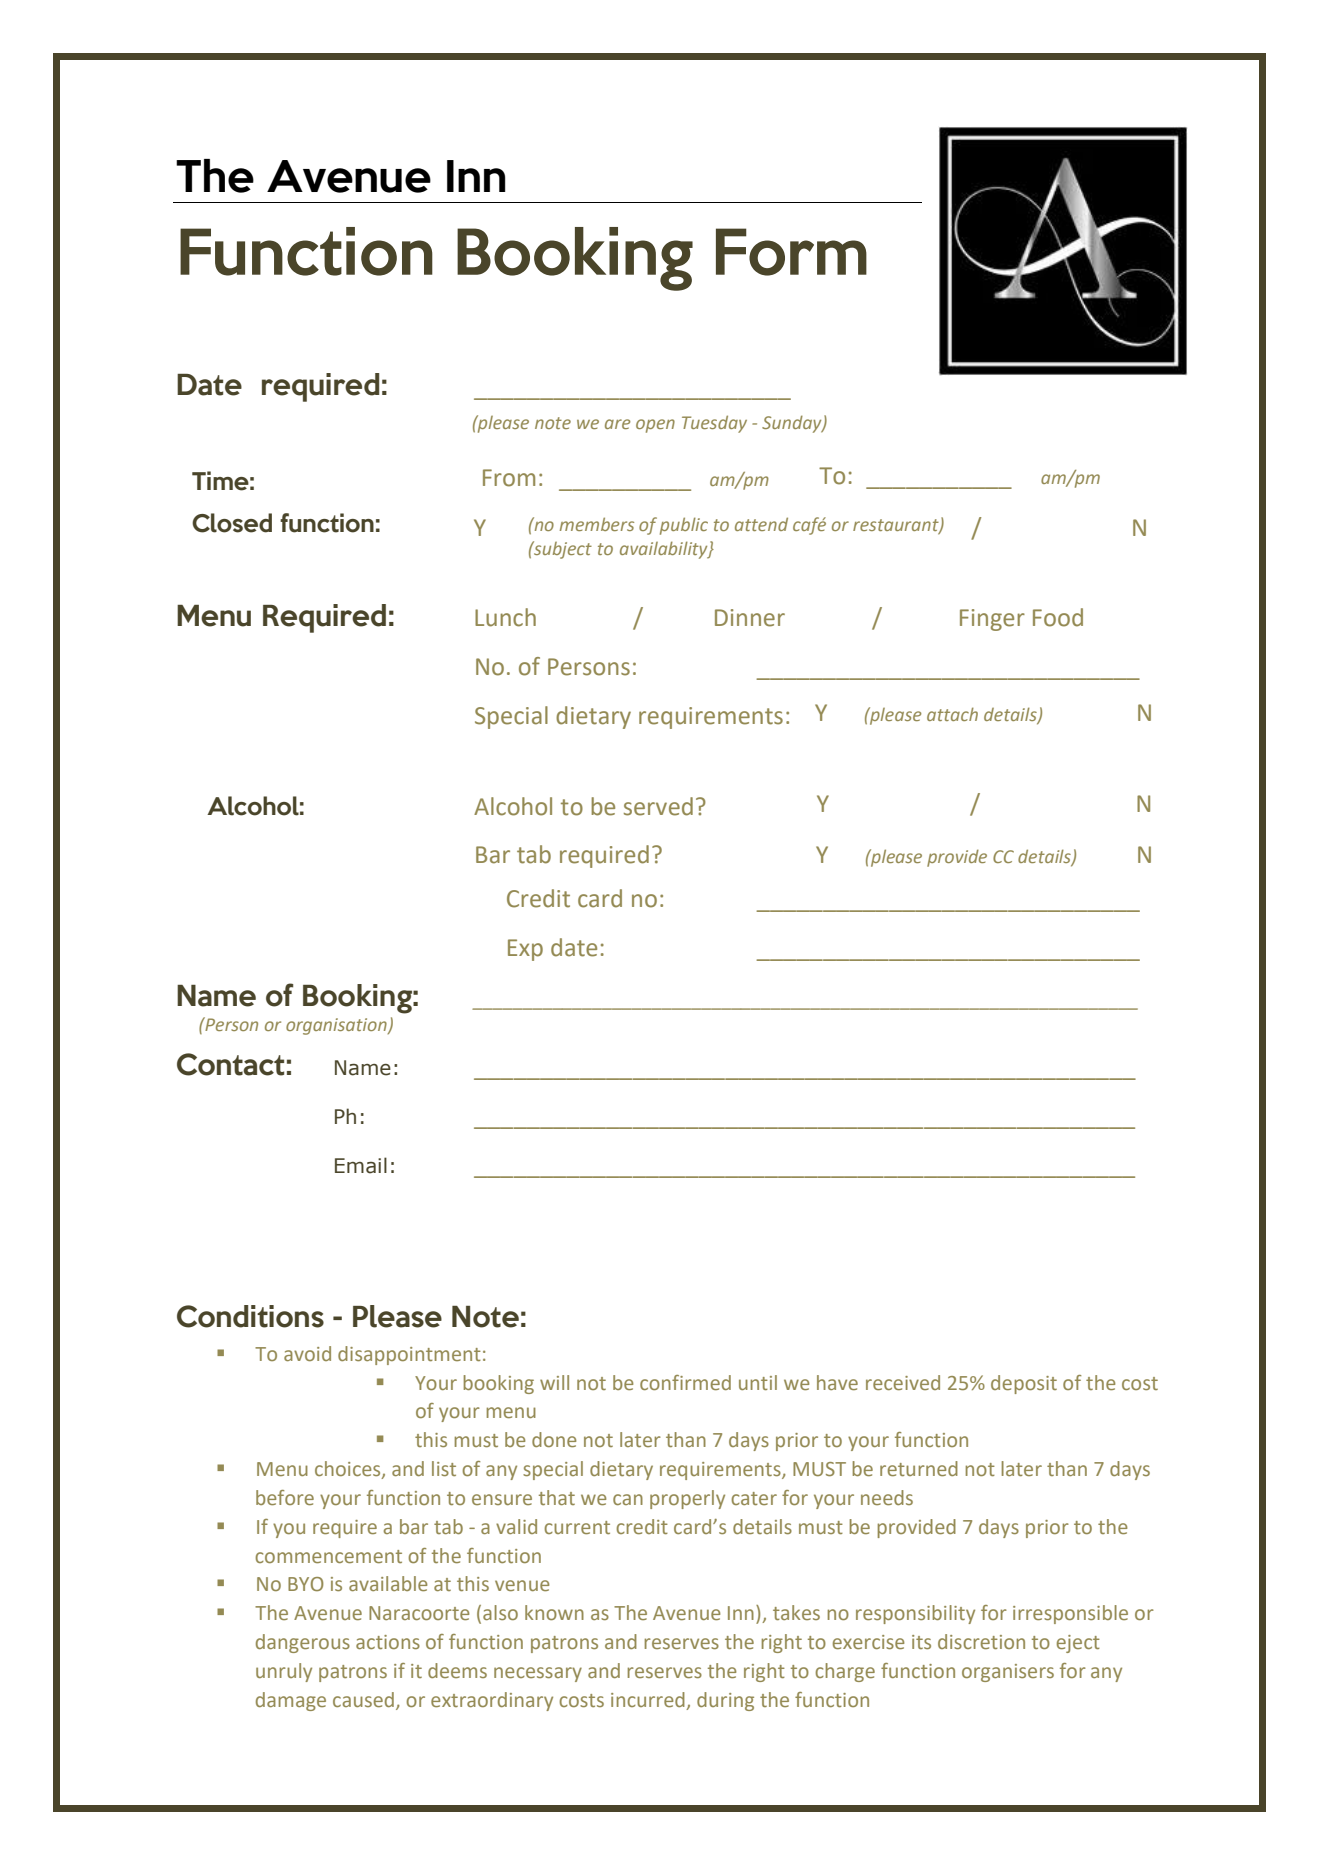 Image resolution: width=1318 pixels, height=1864 pixels. What do you see at coordinates (303, 1643) in the image?
I see `dangerous` at bounding box center [303, 1643].
